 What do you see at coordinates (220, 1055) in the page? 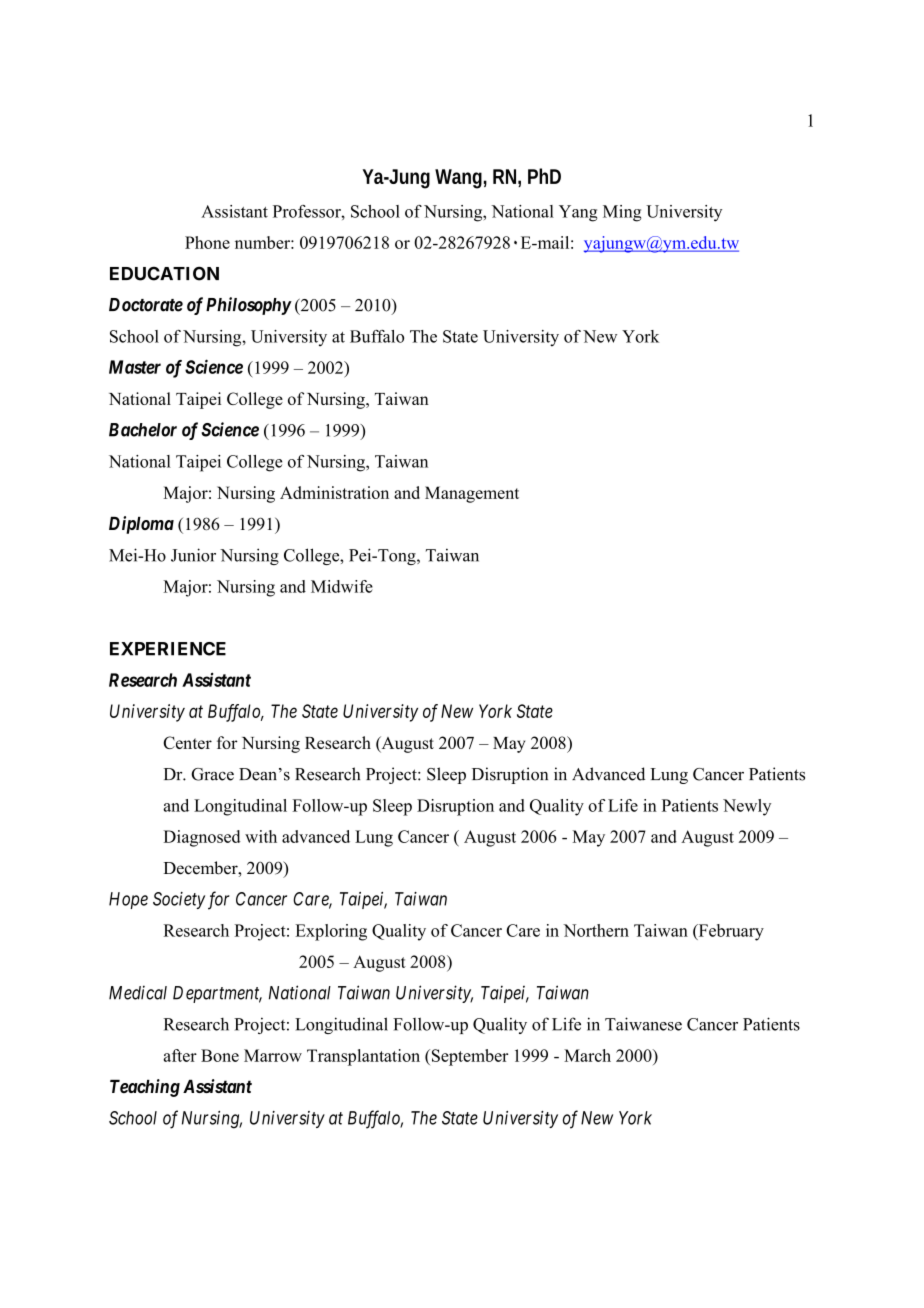
I see `Bone` at bounding box center [220, 1055].
